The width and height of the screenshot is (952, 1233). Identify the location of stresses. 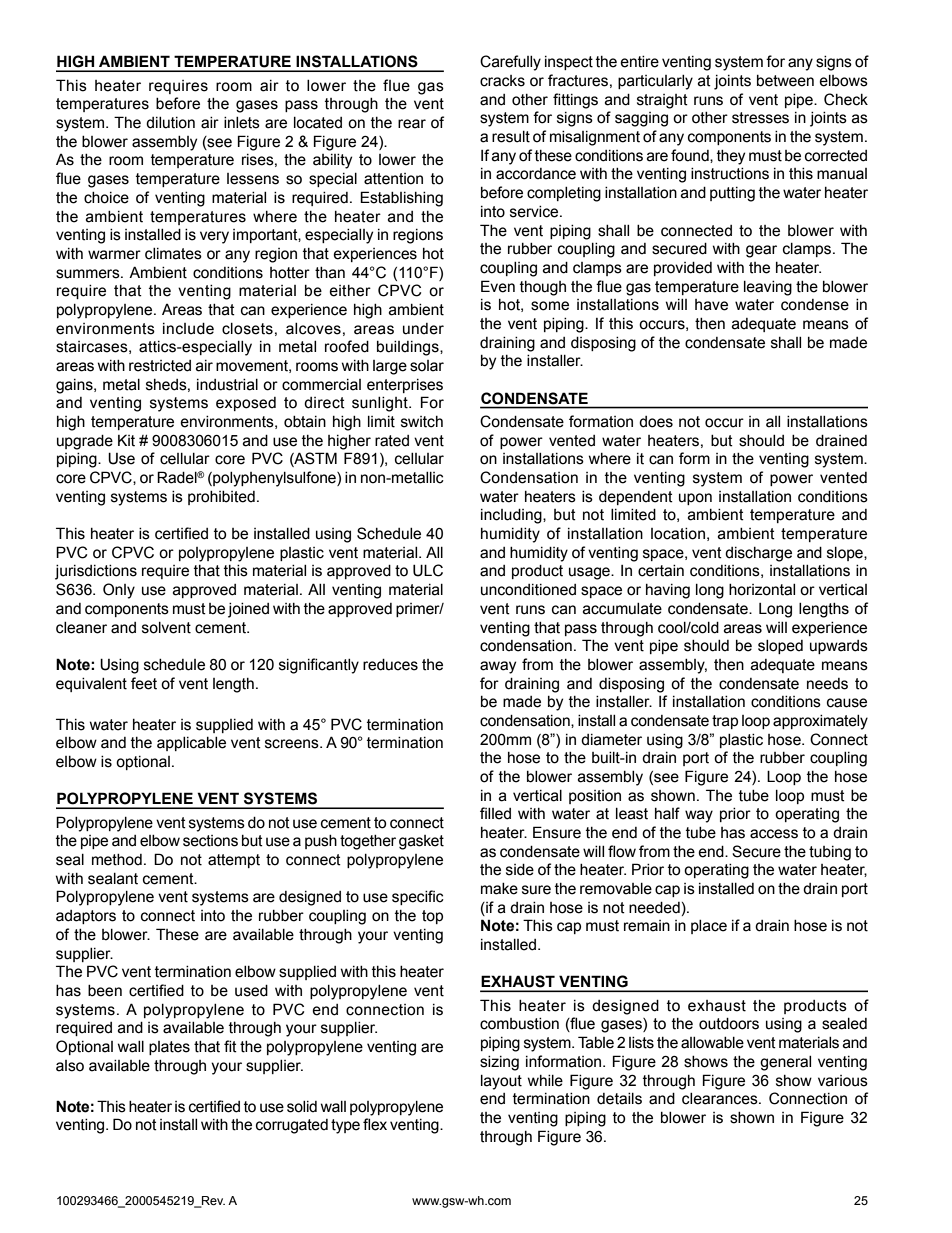
(760, 118).
